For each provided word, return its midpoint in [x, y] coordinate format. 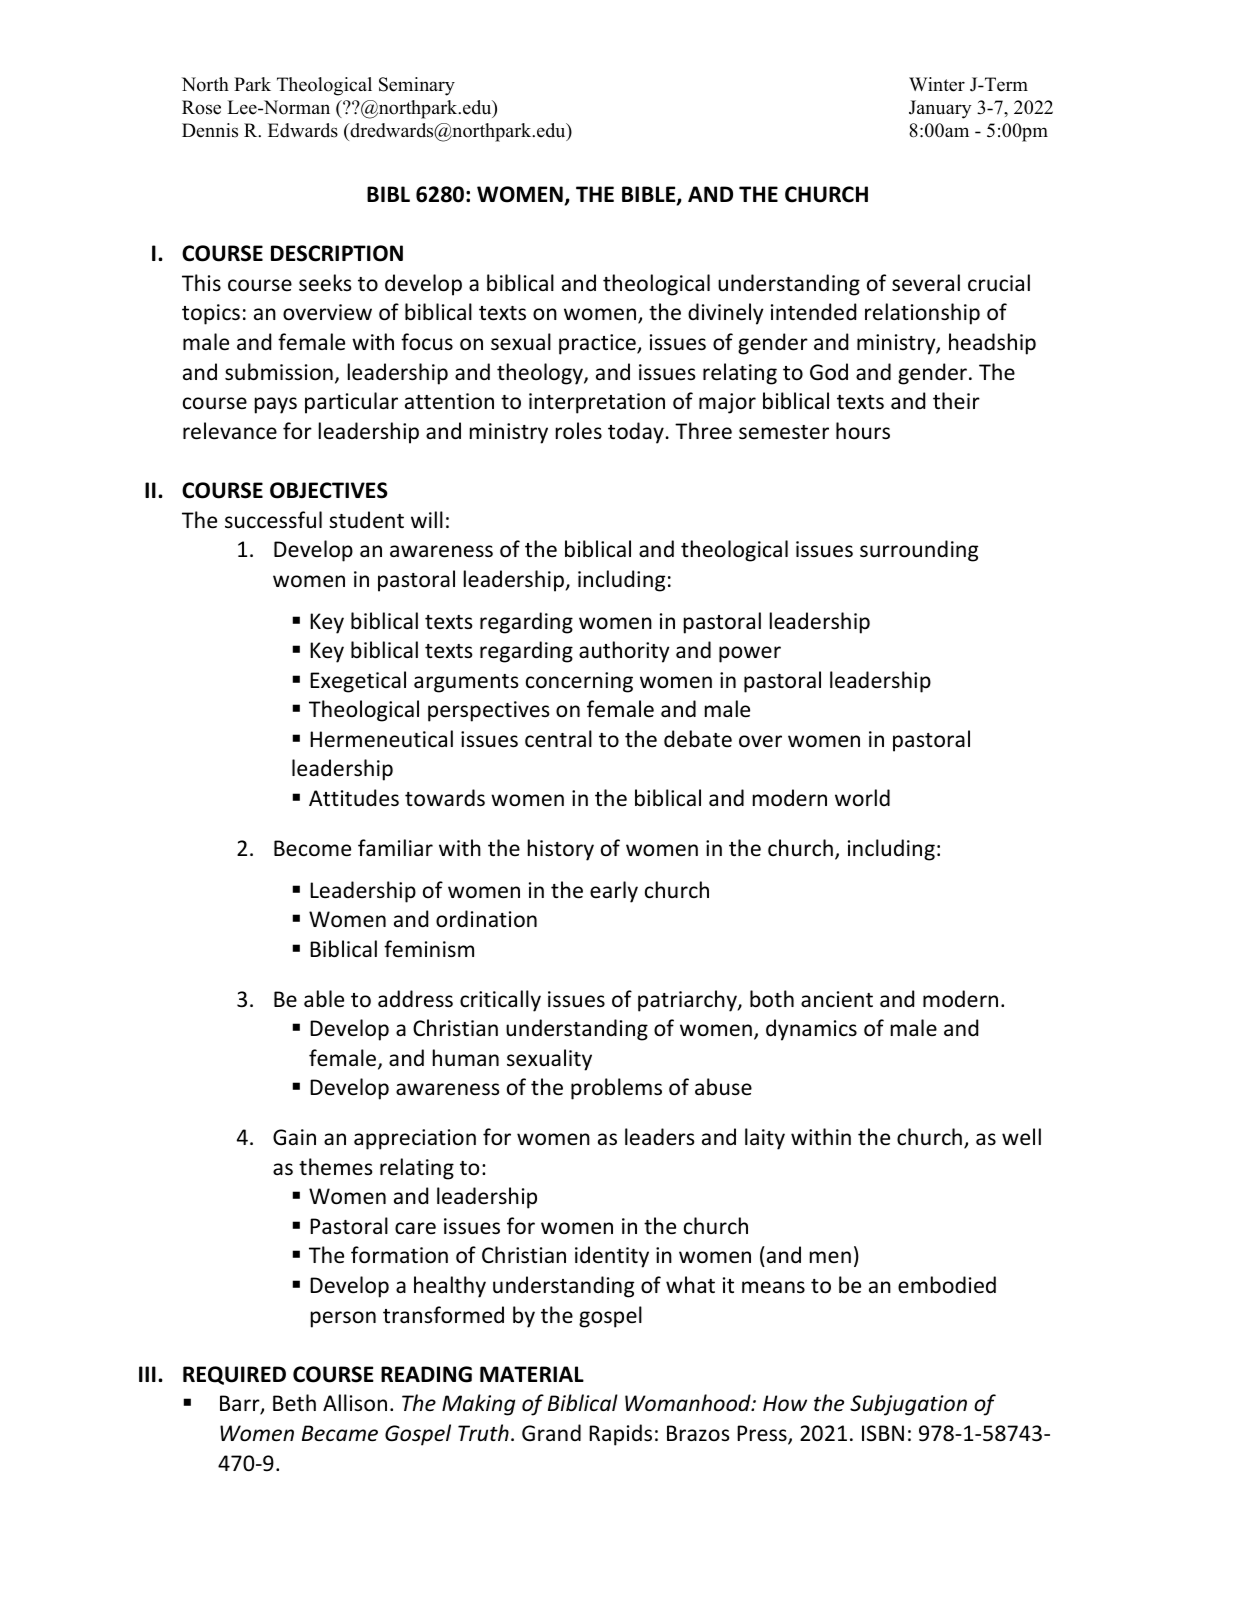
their [956, 400]
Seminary [417, 86]
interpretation [597, 403]
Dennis [210, 130]
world [862, 797]
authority [624, 652]
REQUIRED [234, 1375]
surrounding [919, 551]
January [940, 109]
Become [312, 848]
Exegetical [358, 682]
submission [279, 372]
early [614, 892]
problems [616, 1089]
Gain [294, 1137]
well [1021, 1137]
